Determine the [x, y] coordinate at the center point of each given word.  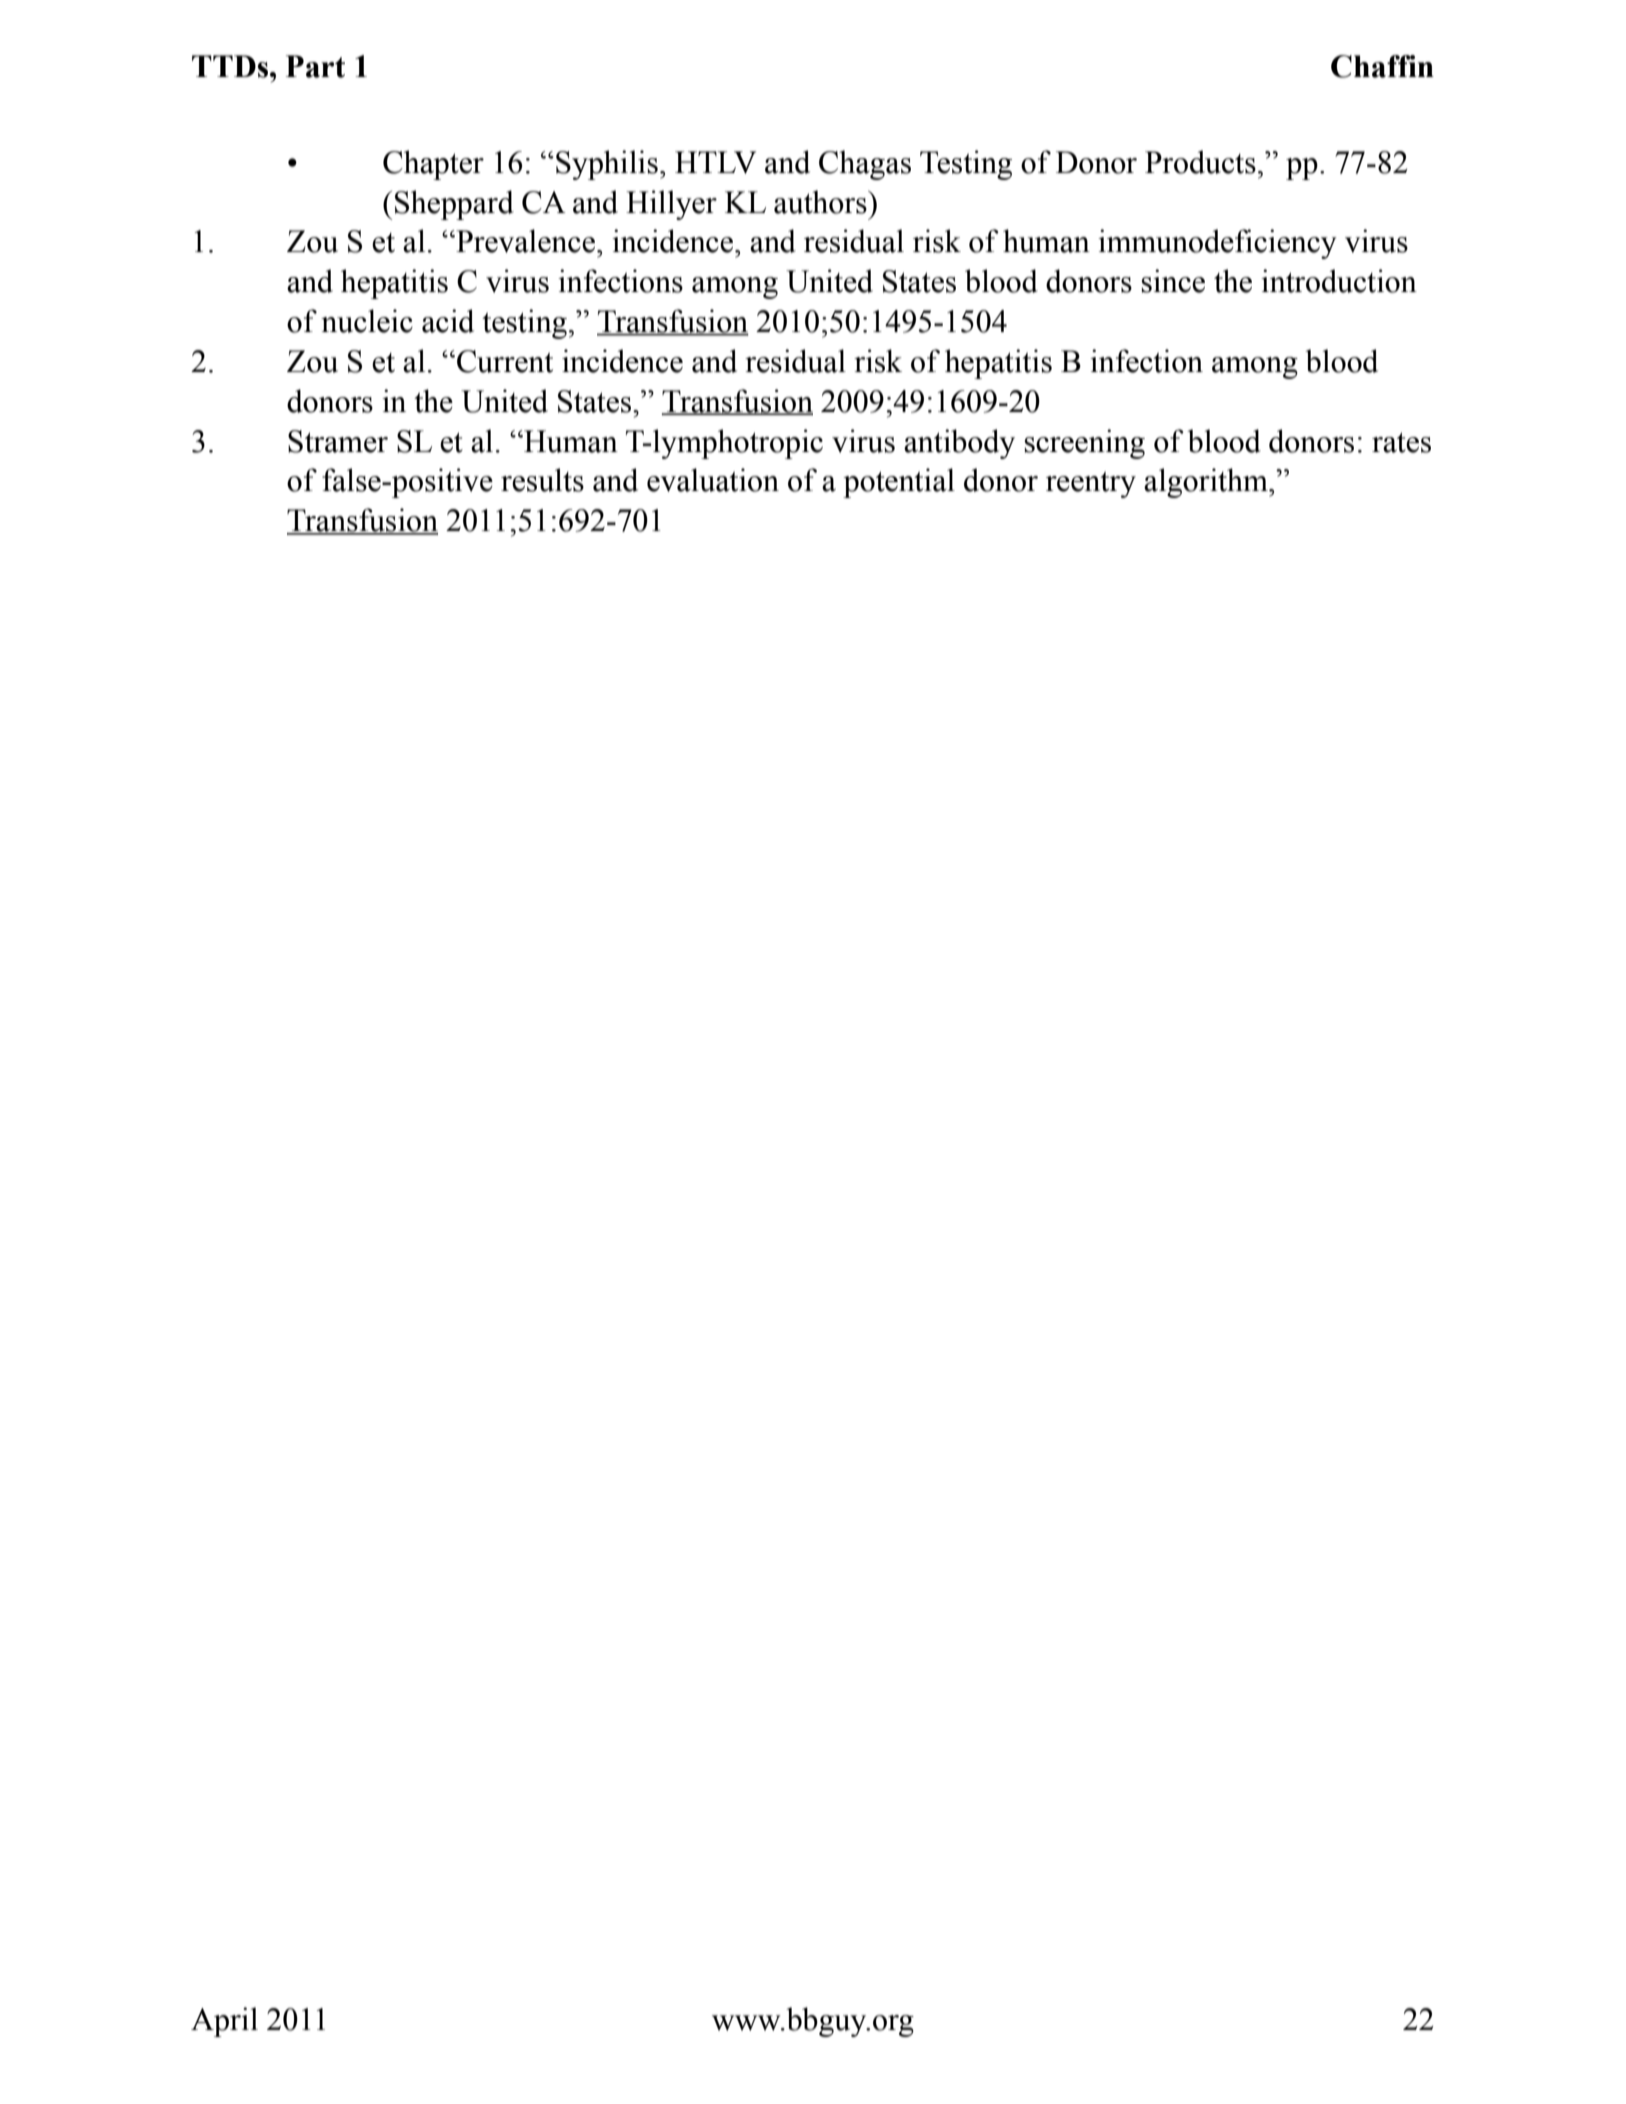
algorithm [1207, 483]
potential [899, 483]
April [224, 2022]
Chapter [433, 165]
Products [1200, 162]
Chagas [865, 165]
